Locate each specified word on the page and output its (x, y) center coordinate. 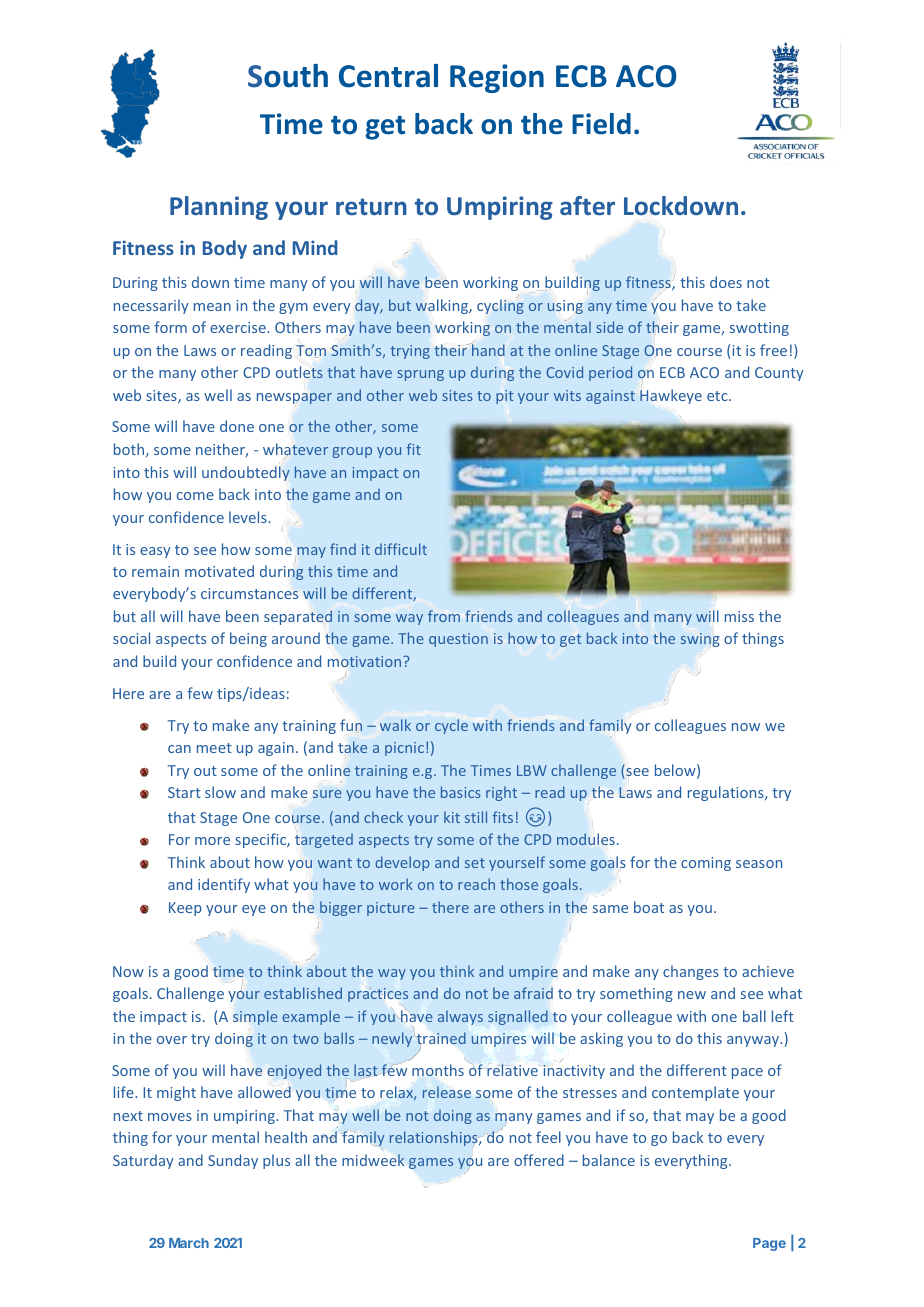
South (288, 76)
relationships (435, 1138)
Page (769, 1244)
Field (601, 124)
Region (497, 78)
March (189, 1243)
